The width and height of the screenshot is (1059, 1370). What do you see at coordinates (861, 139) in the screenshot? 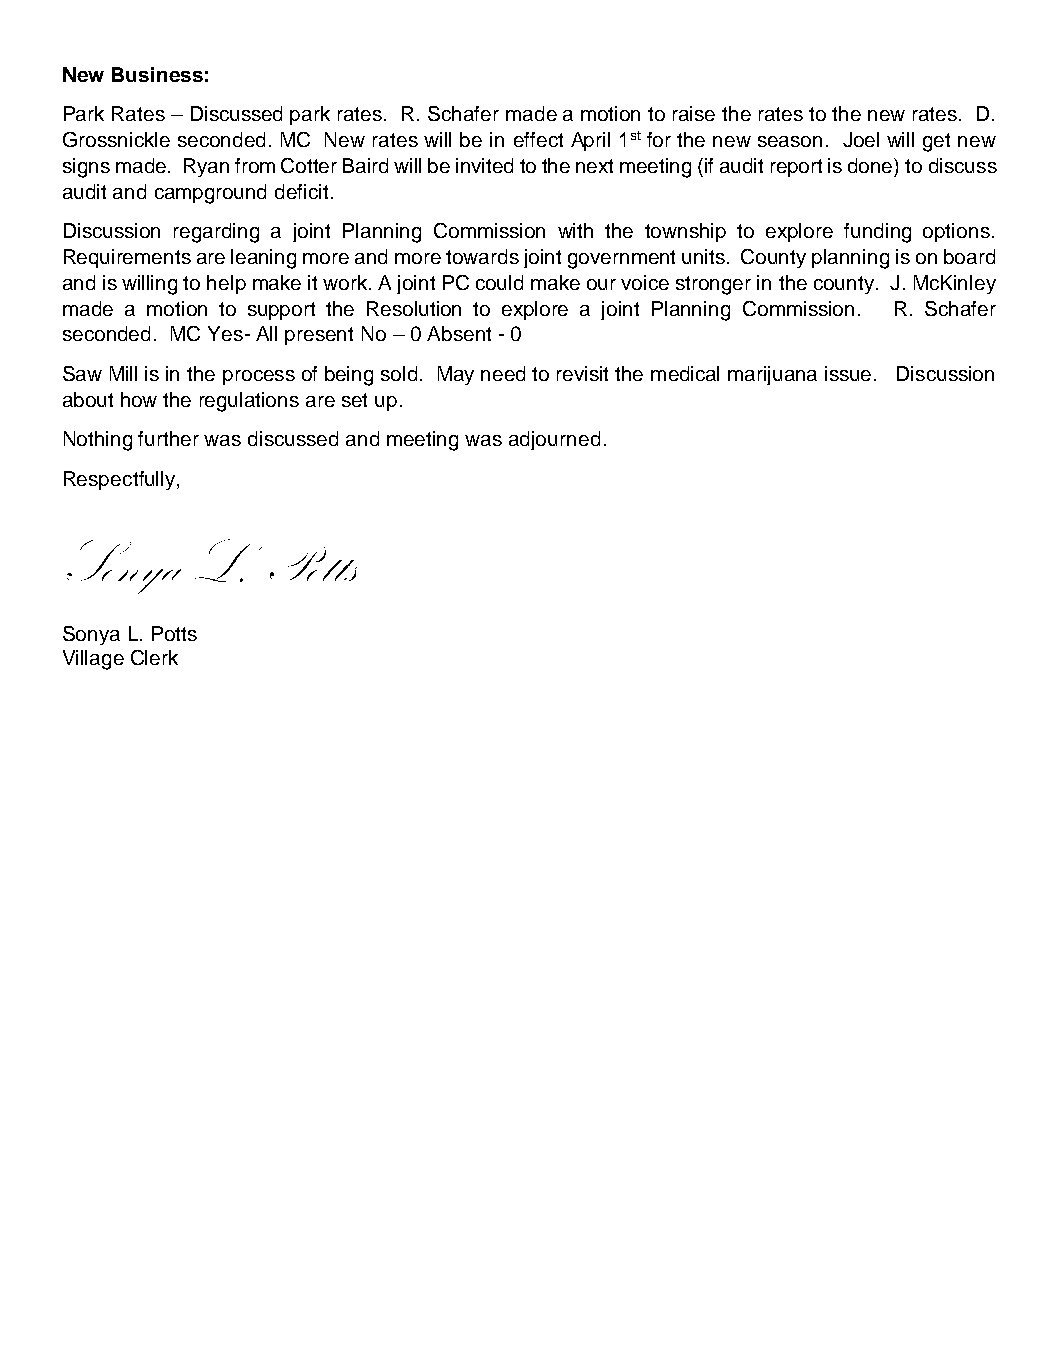
I see `Joel` at bounding box center [861, 139].
